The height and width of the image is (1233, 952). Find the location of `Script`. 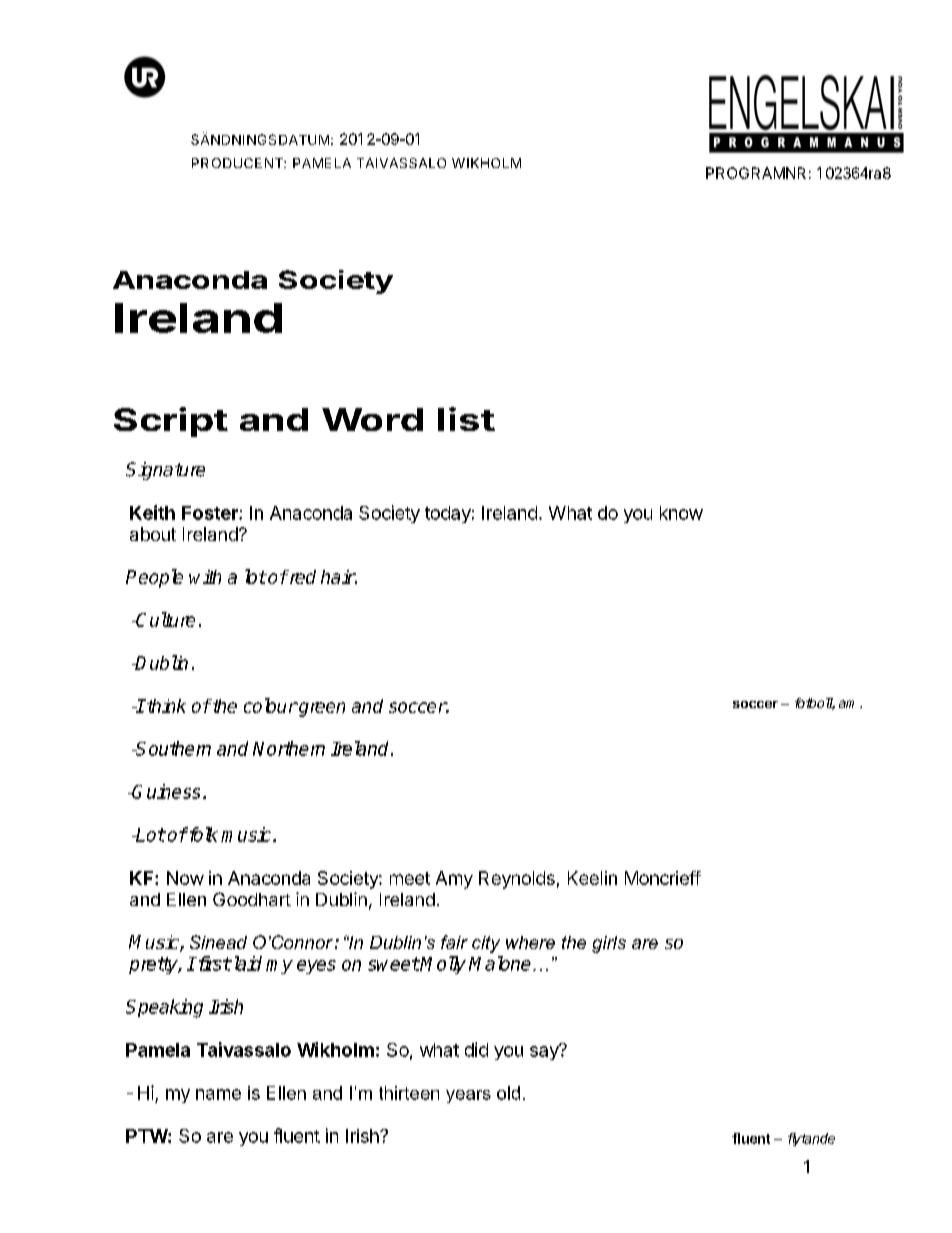

Script is located at coordinates (171, 422).
